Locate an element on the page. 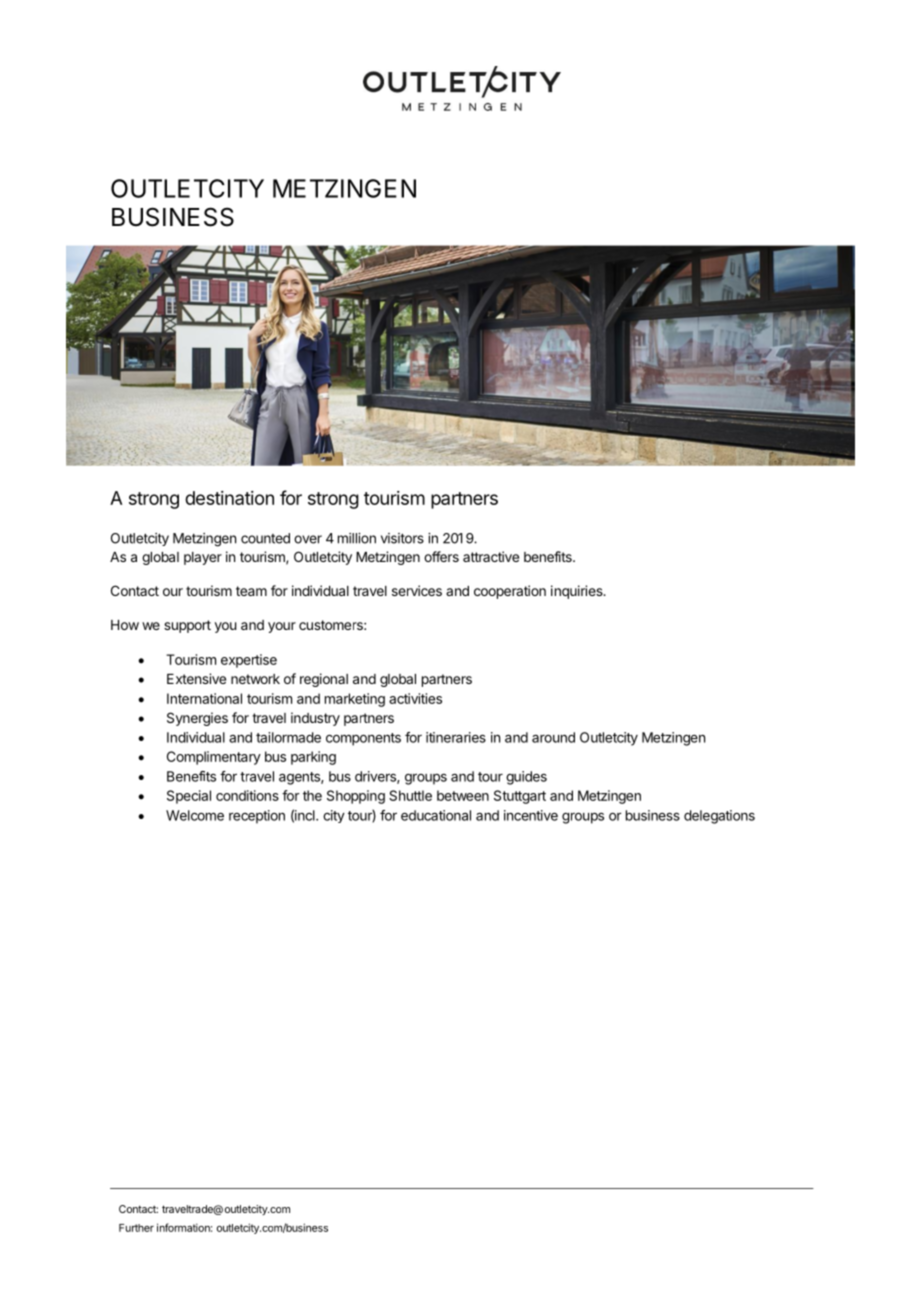 This document has height=1308, width=924. itineraries is located at coordinates (456, 737).
